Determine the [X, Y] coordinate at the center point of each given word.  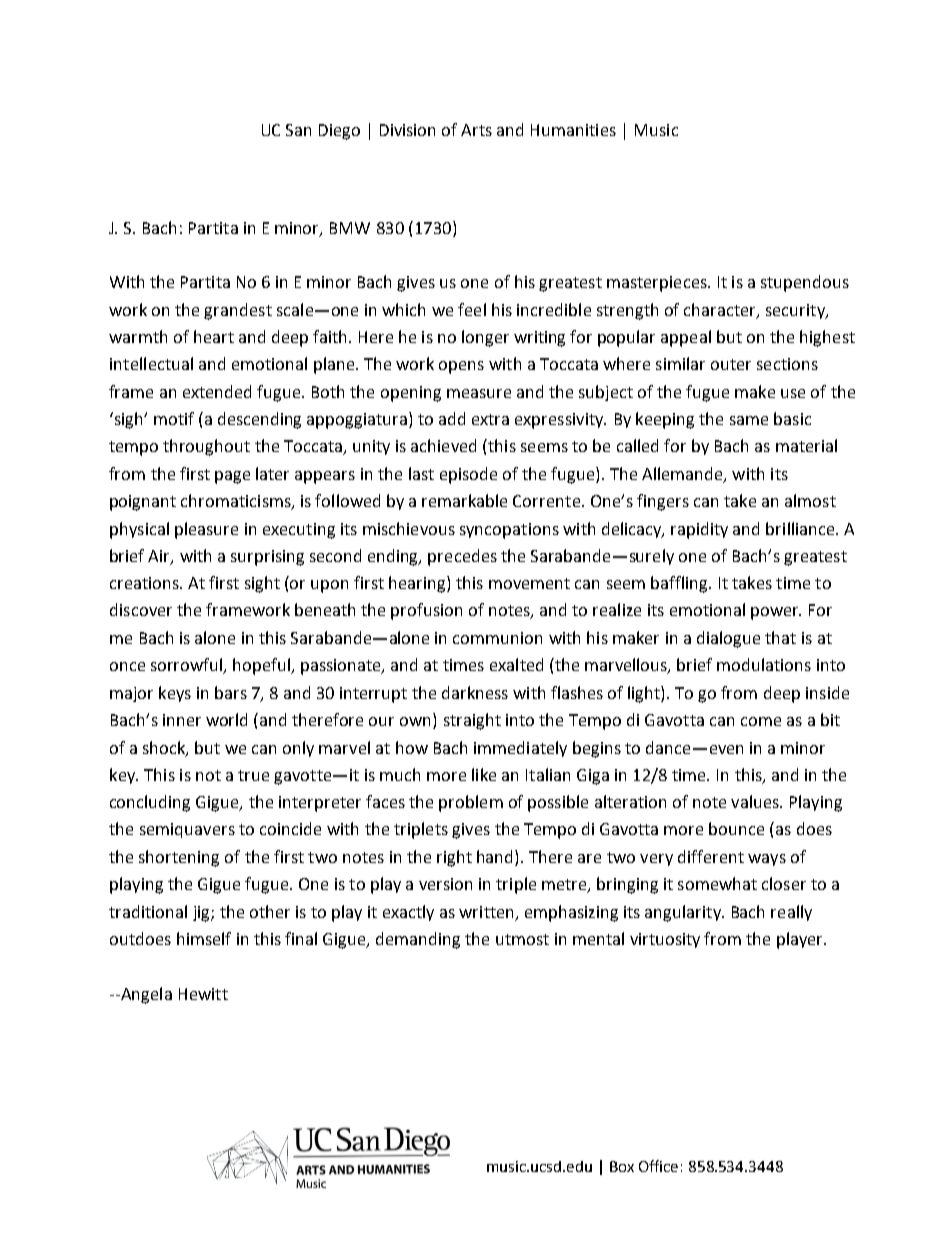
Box [622, 1166]
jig [202, 914]
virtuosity [665, 940]
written [486, 912]
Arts [476, 130]
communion [497, 638]
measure [479, 393]
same [749, 420]
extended [217, 391]
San [298, 130]
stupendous [805, 283]
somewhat [717, 883]
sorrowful [188, 666]
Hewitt [203, 994]
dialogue [728, 639]
